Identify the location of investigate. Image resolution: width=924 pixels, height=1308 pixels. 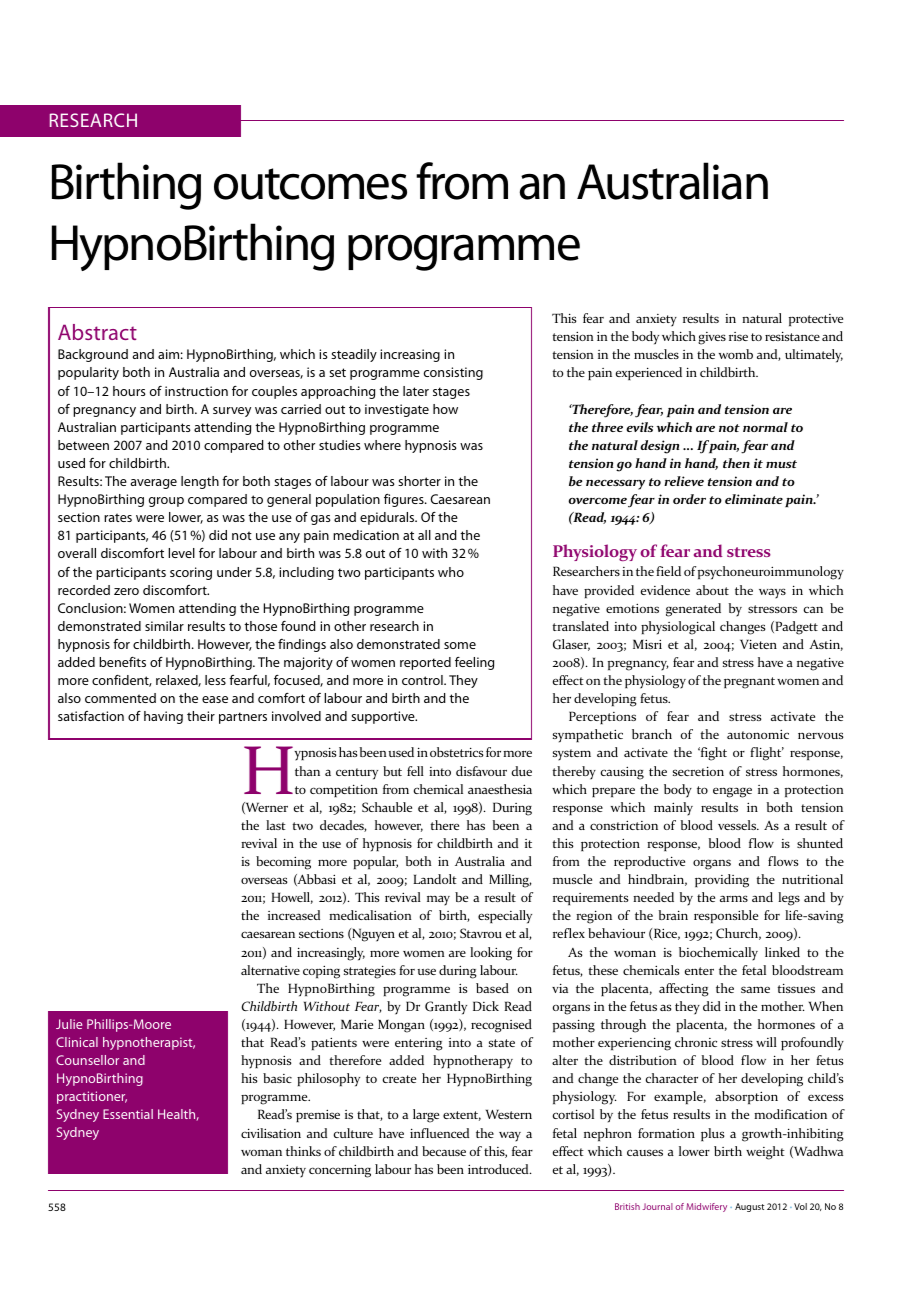
(397, 410).
